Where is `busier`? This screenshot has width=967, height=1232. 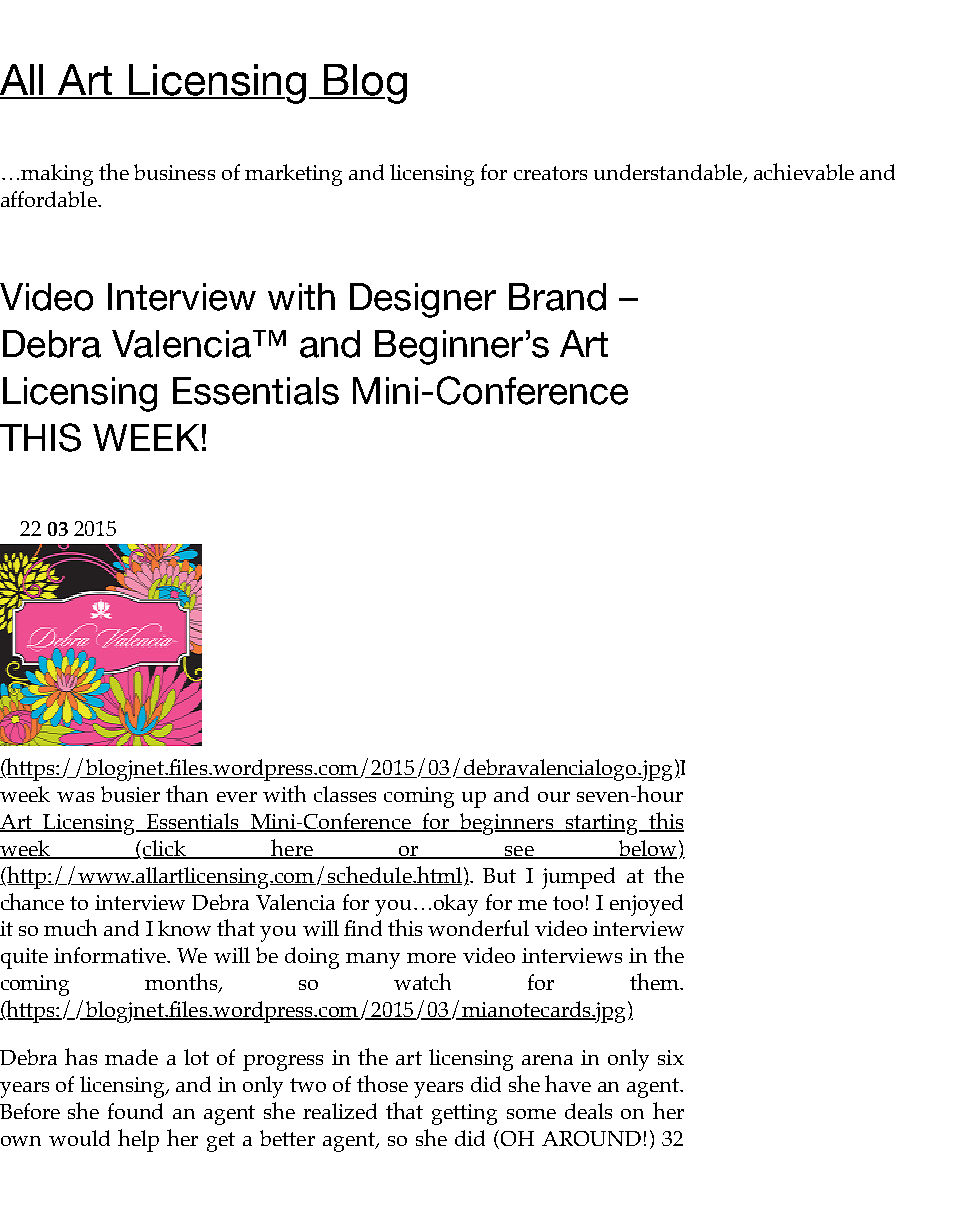
busier is located at coordinates (130, 794).
